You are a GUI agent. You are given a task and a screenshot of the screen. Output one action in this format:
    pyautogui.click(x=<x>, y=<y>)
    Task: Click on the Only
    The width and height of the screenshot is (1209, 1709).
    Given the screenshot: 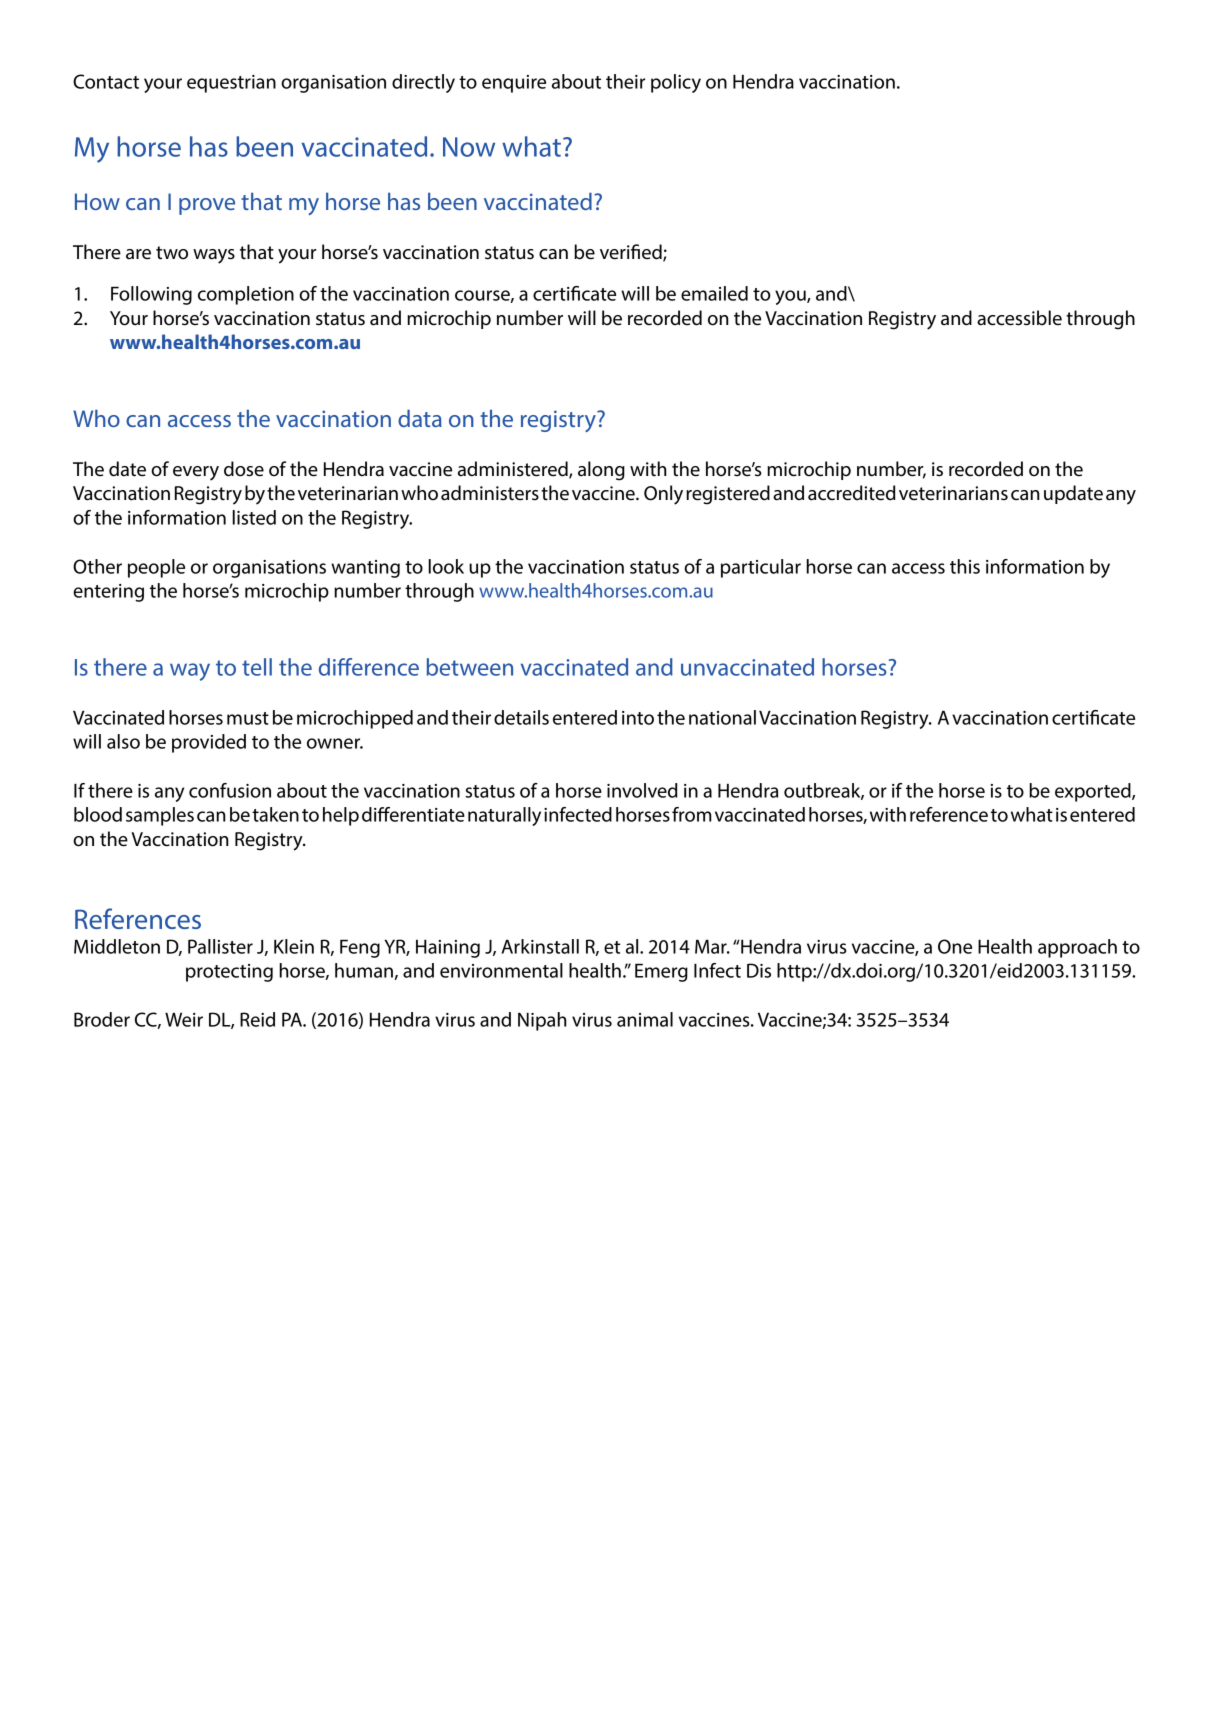 What is the action you would take?
    pyautogui.click(x=663, y=495)
